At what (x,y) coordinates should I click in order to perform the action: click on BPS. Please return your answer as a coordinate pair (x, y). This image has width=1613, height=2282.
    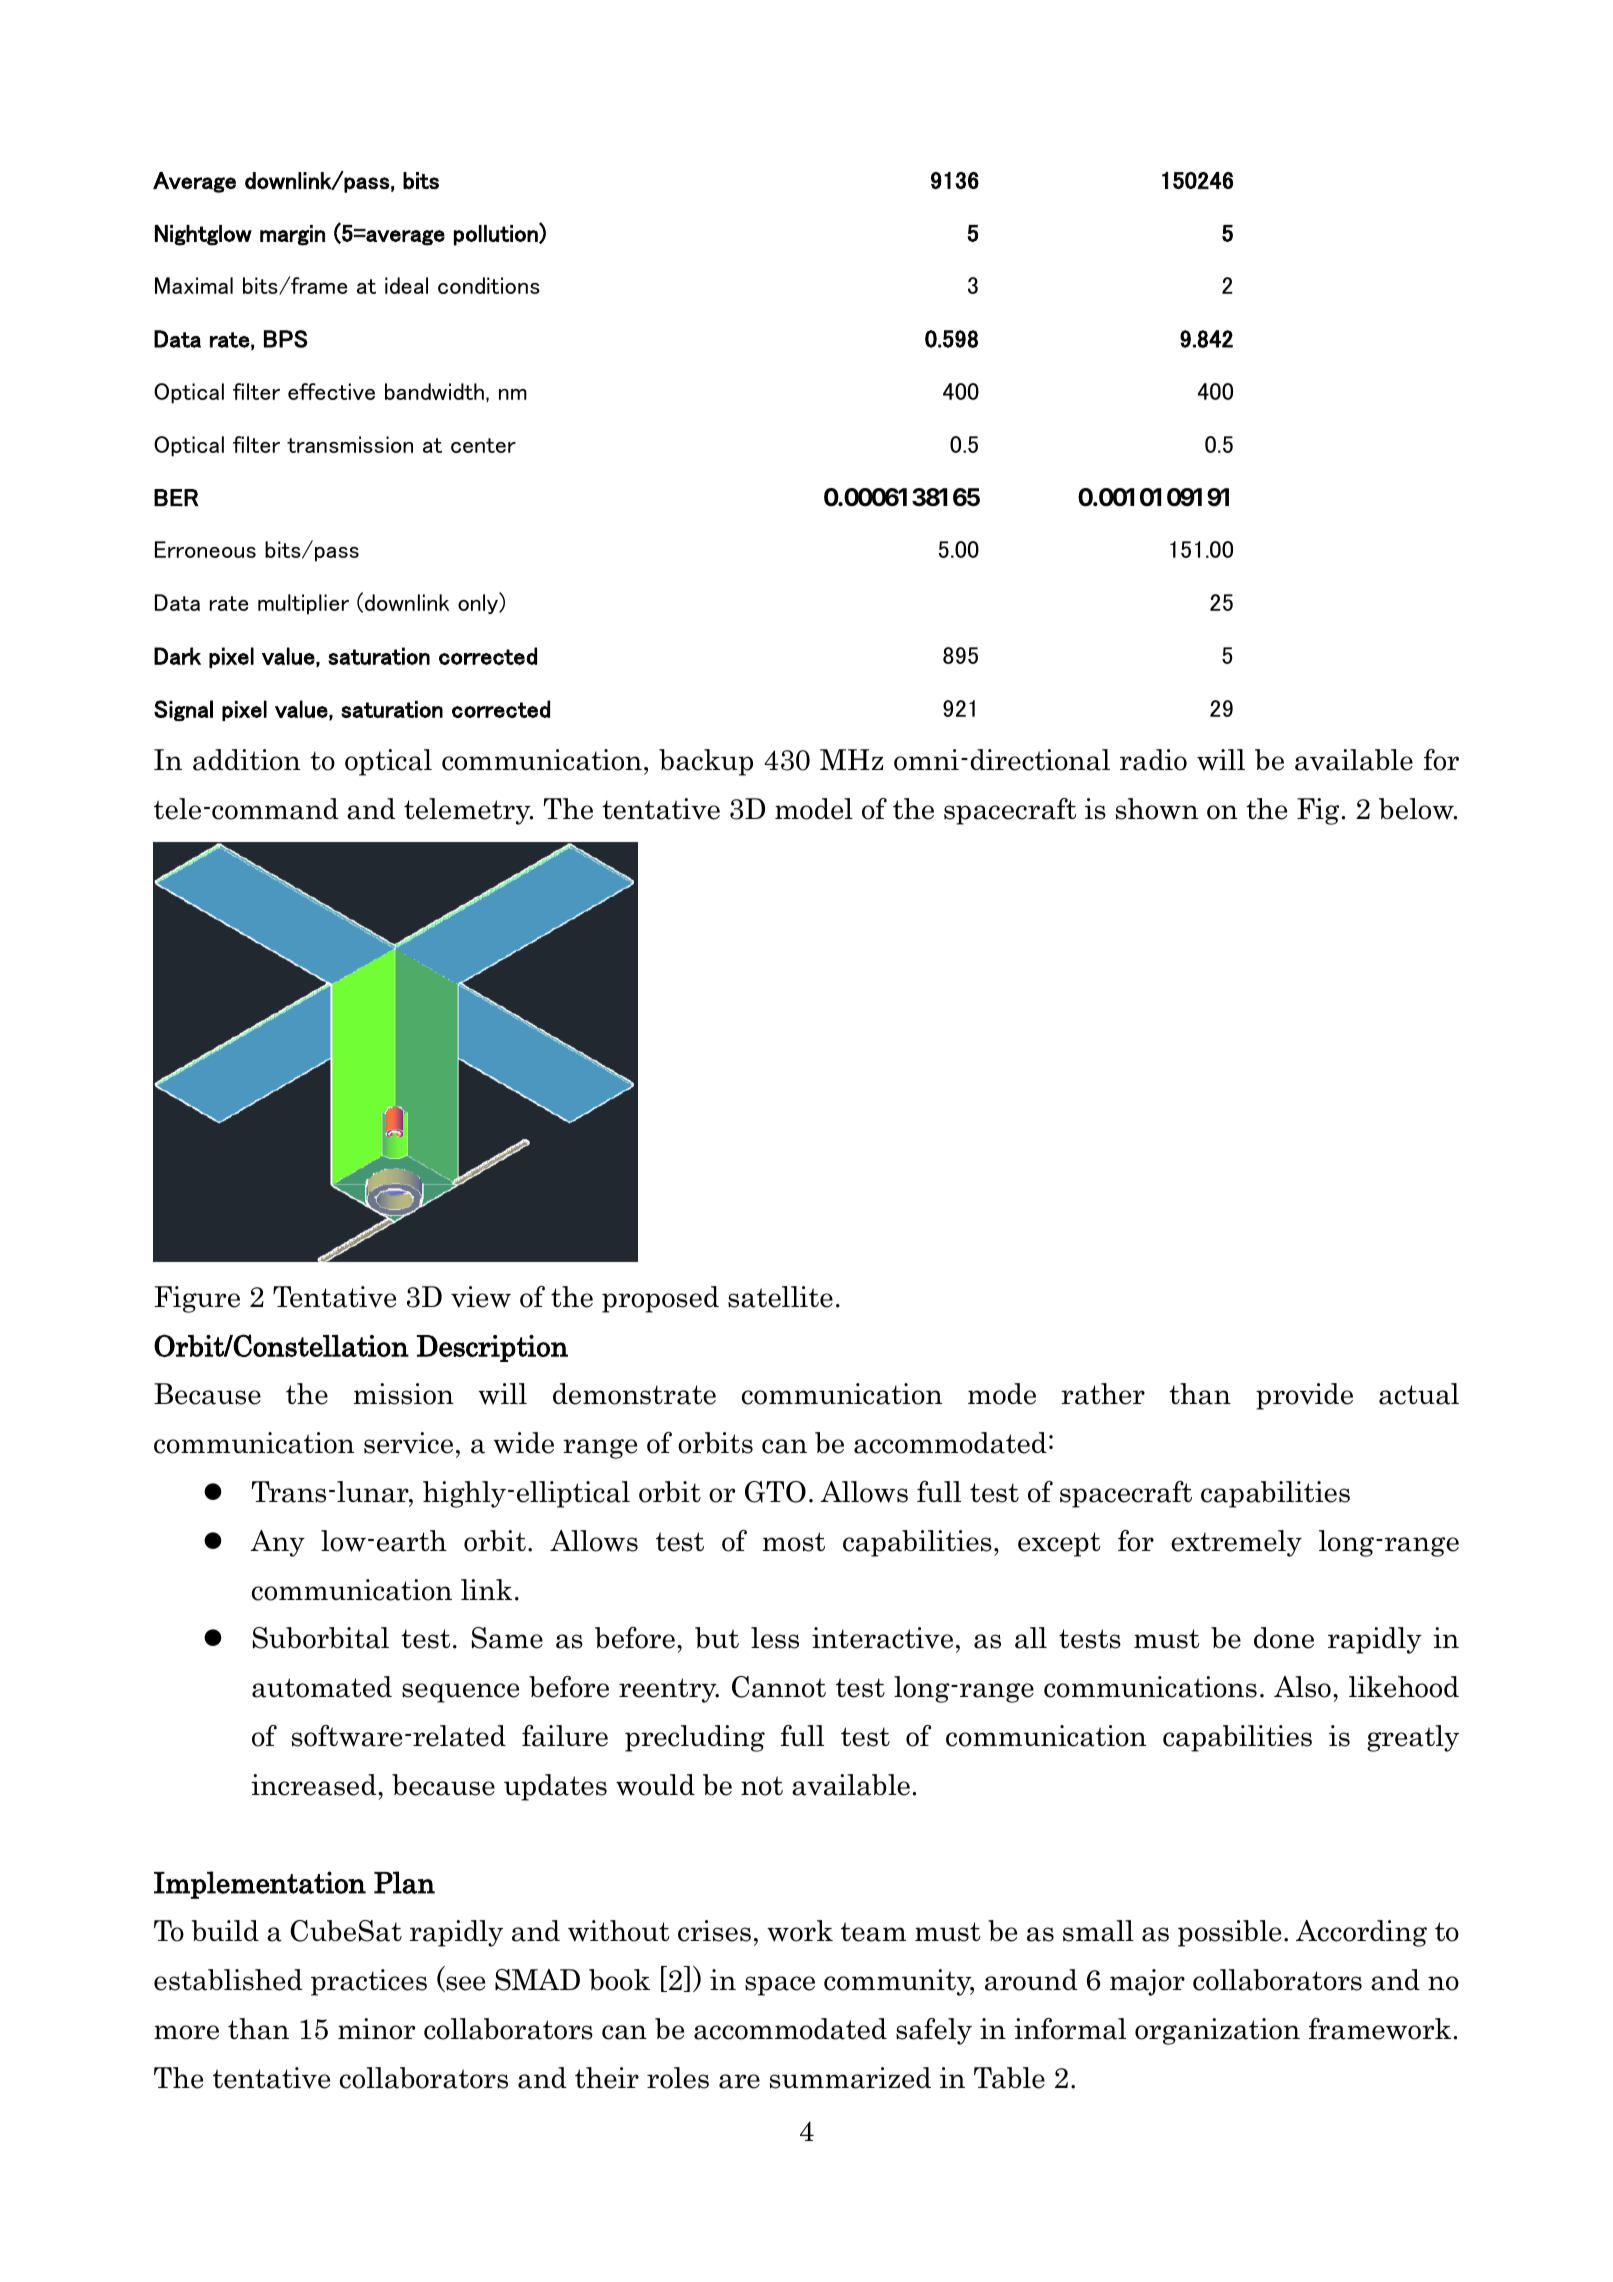
    Looking at the image, I should click on (286, 339).
